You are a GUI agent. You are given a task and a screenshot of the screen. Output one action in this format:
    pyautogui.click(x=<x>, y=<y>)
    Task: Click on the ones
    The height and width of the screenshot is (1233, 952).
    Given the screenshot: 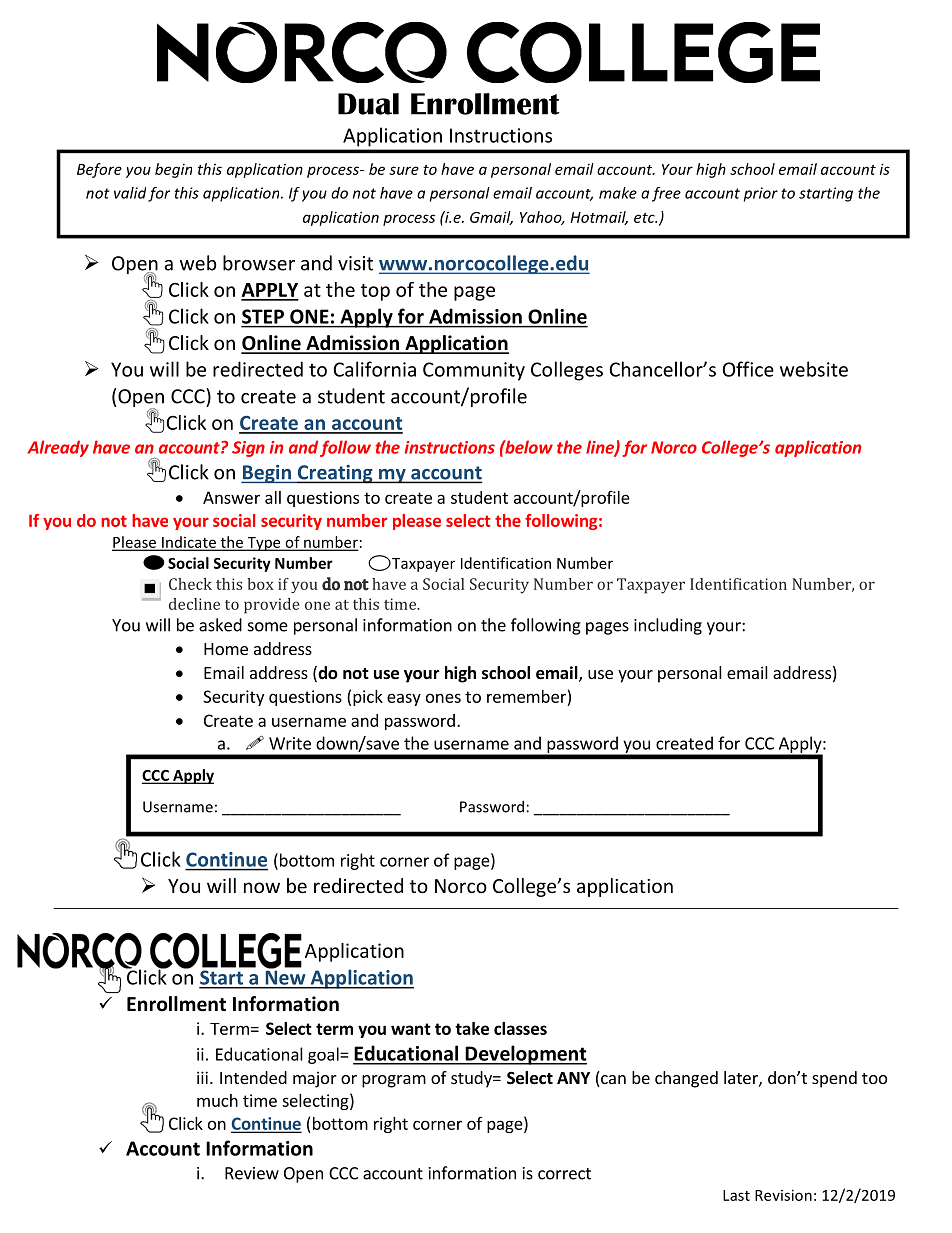 What is the action you would take?
    pyautogui.click(x=443, y=698)
